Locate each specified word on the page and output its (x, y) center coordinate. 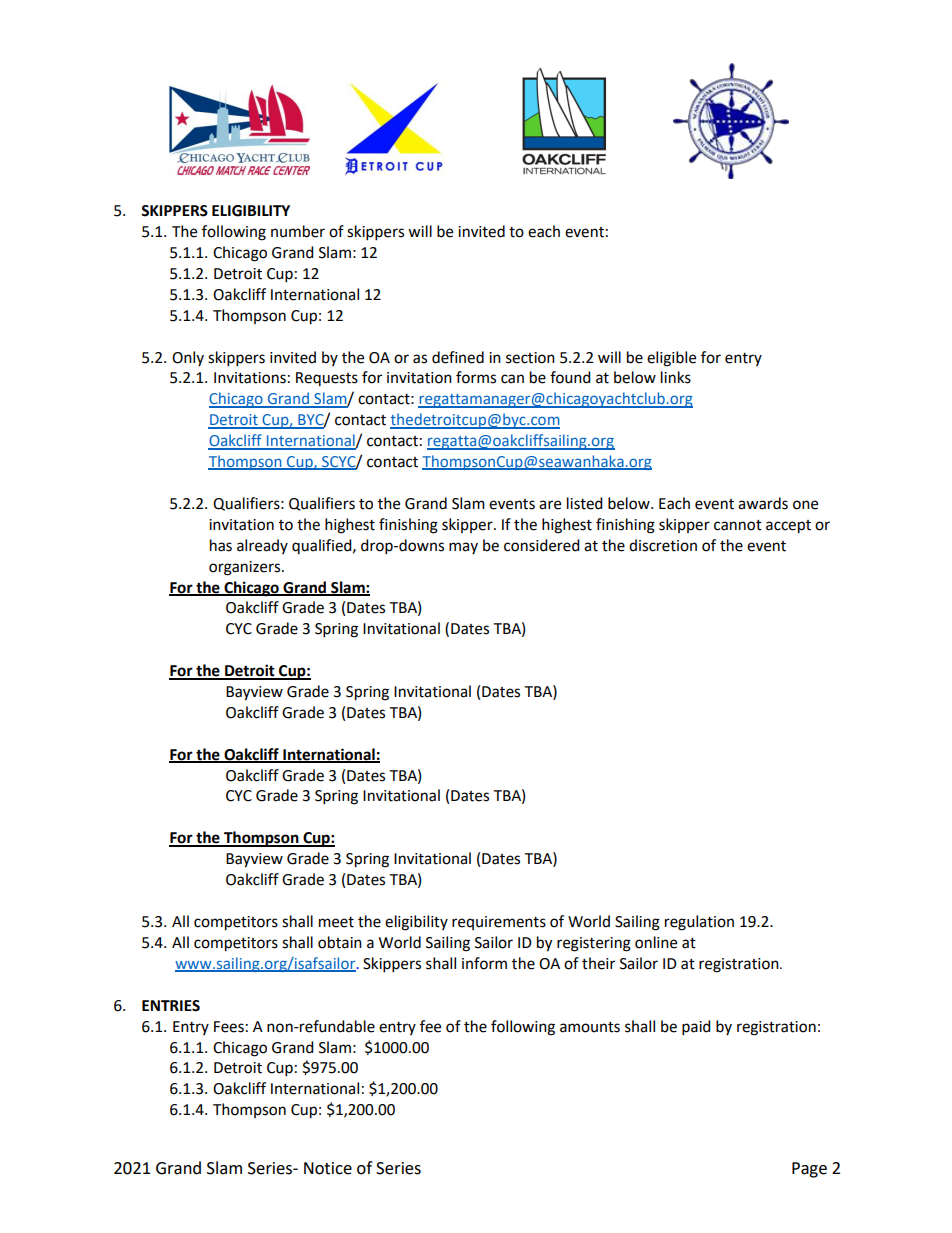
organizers (246, 568)
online (656, 942)
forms (476, 377)
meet (336, 922)
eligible (671, 359)
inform (484, 963)
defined (458, 357)
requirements (499, 923)
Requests (327, 379)
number (298, 231)
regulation (699, 923)
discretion (663, 545)
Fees (229, 1027)
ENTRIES (171, 1006)
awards (763, 503)
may (463, 548)
